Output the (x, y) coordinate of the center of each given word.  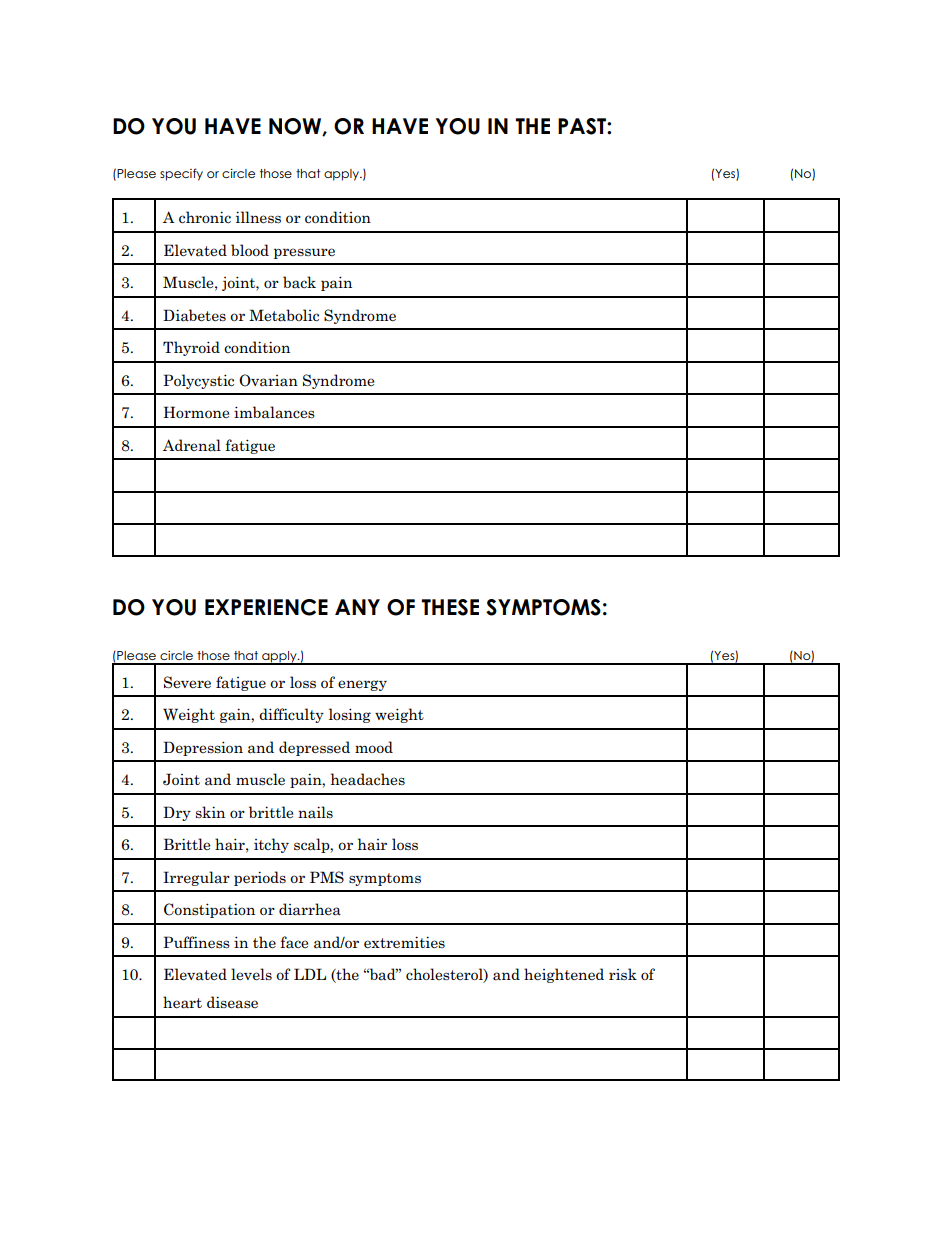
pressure (304, 253)
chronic (205, 217)
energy (362, 685)
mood (374, 747)
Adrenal (192, 445)
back (299, 282)
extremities (404, 942)
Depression (203, 748)
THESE (450, 607)
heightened (564, 975)
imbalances (274, 412)
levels (251, 974)
